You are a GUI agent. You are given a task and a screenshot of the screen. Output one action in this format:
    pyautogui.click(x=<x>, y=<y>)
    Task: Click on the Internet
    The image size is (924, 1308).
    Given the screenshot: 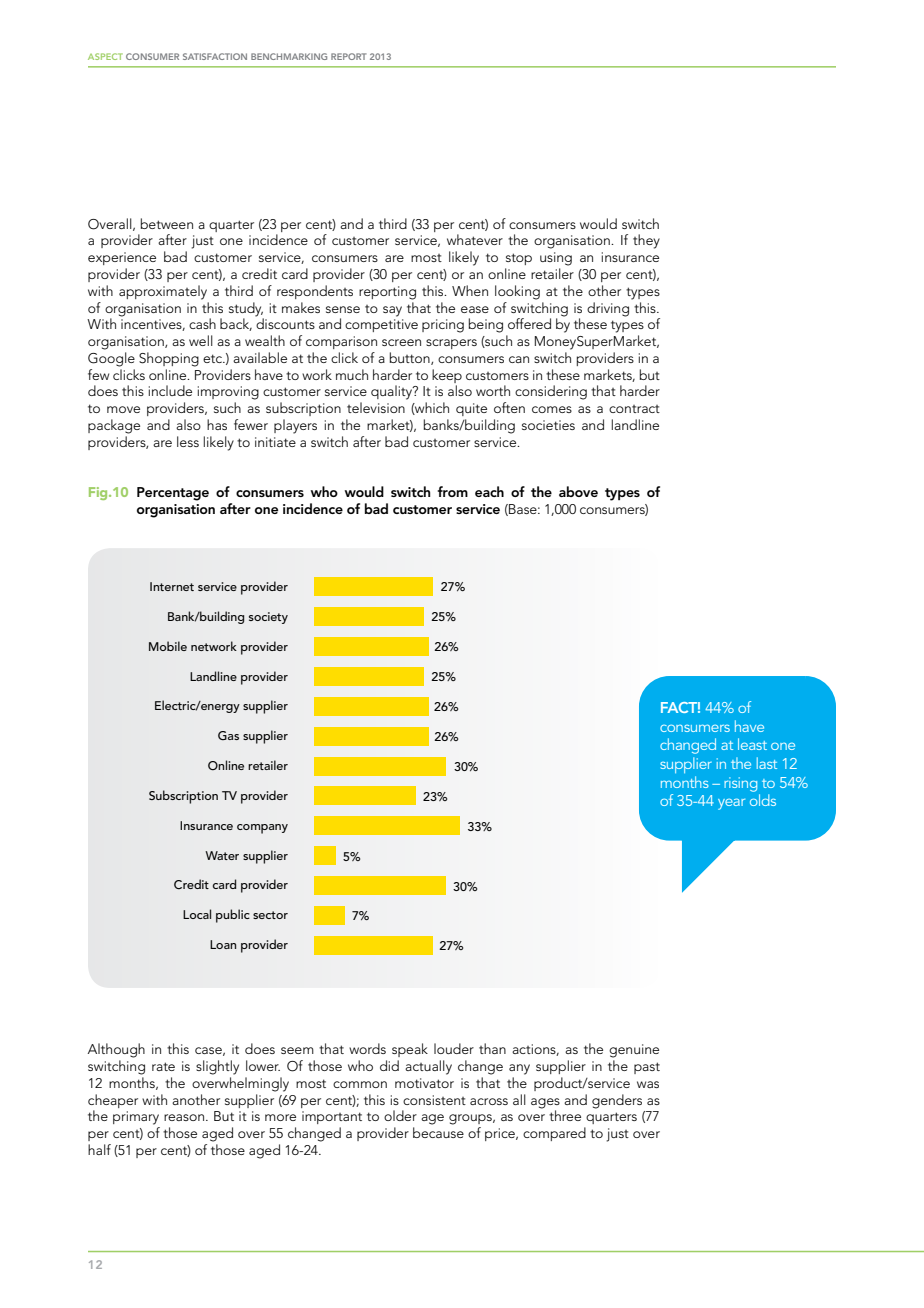 What is the action you would take?
    pyautogui.click(x=172, y=586)
